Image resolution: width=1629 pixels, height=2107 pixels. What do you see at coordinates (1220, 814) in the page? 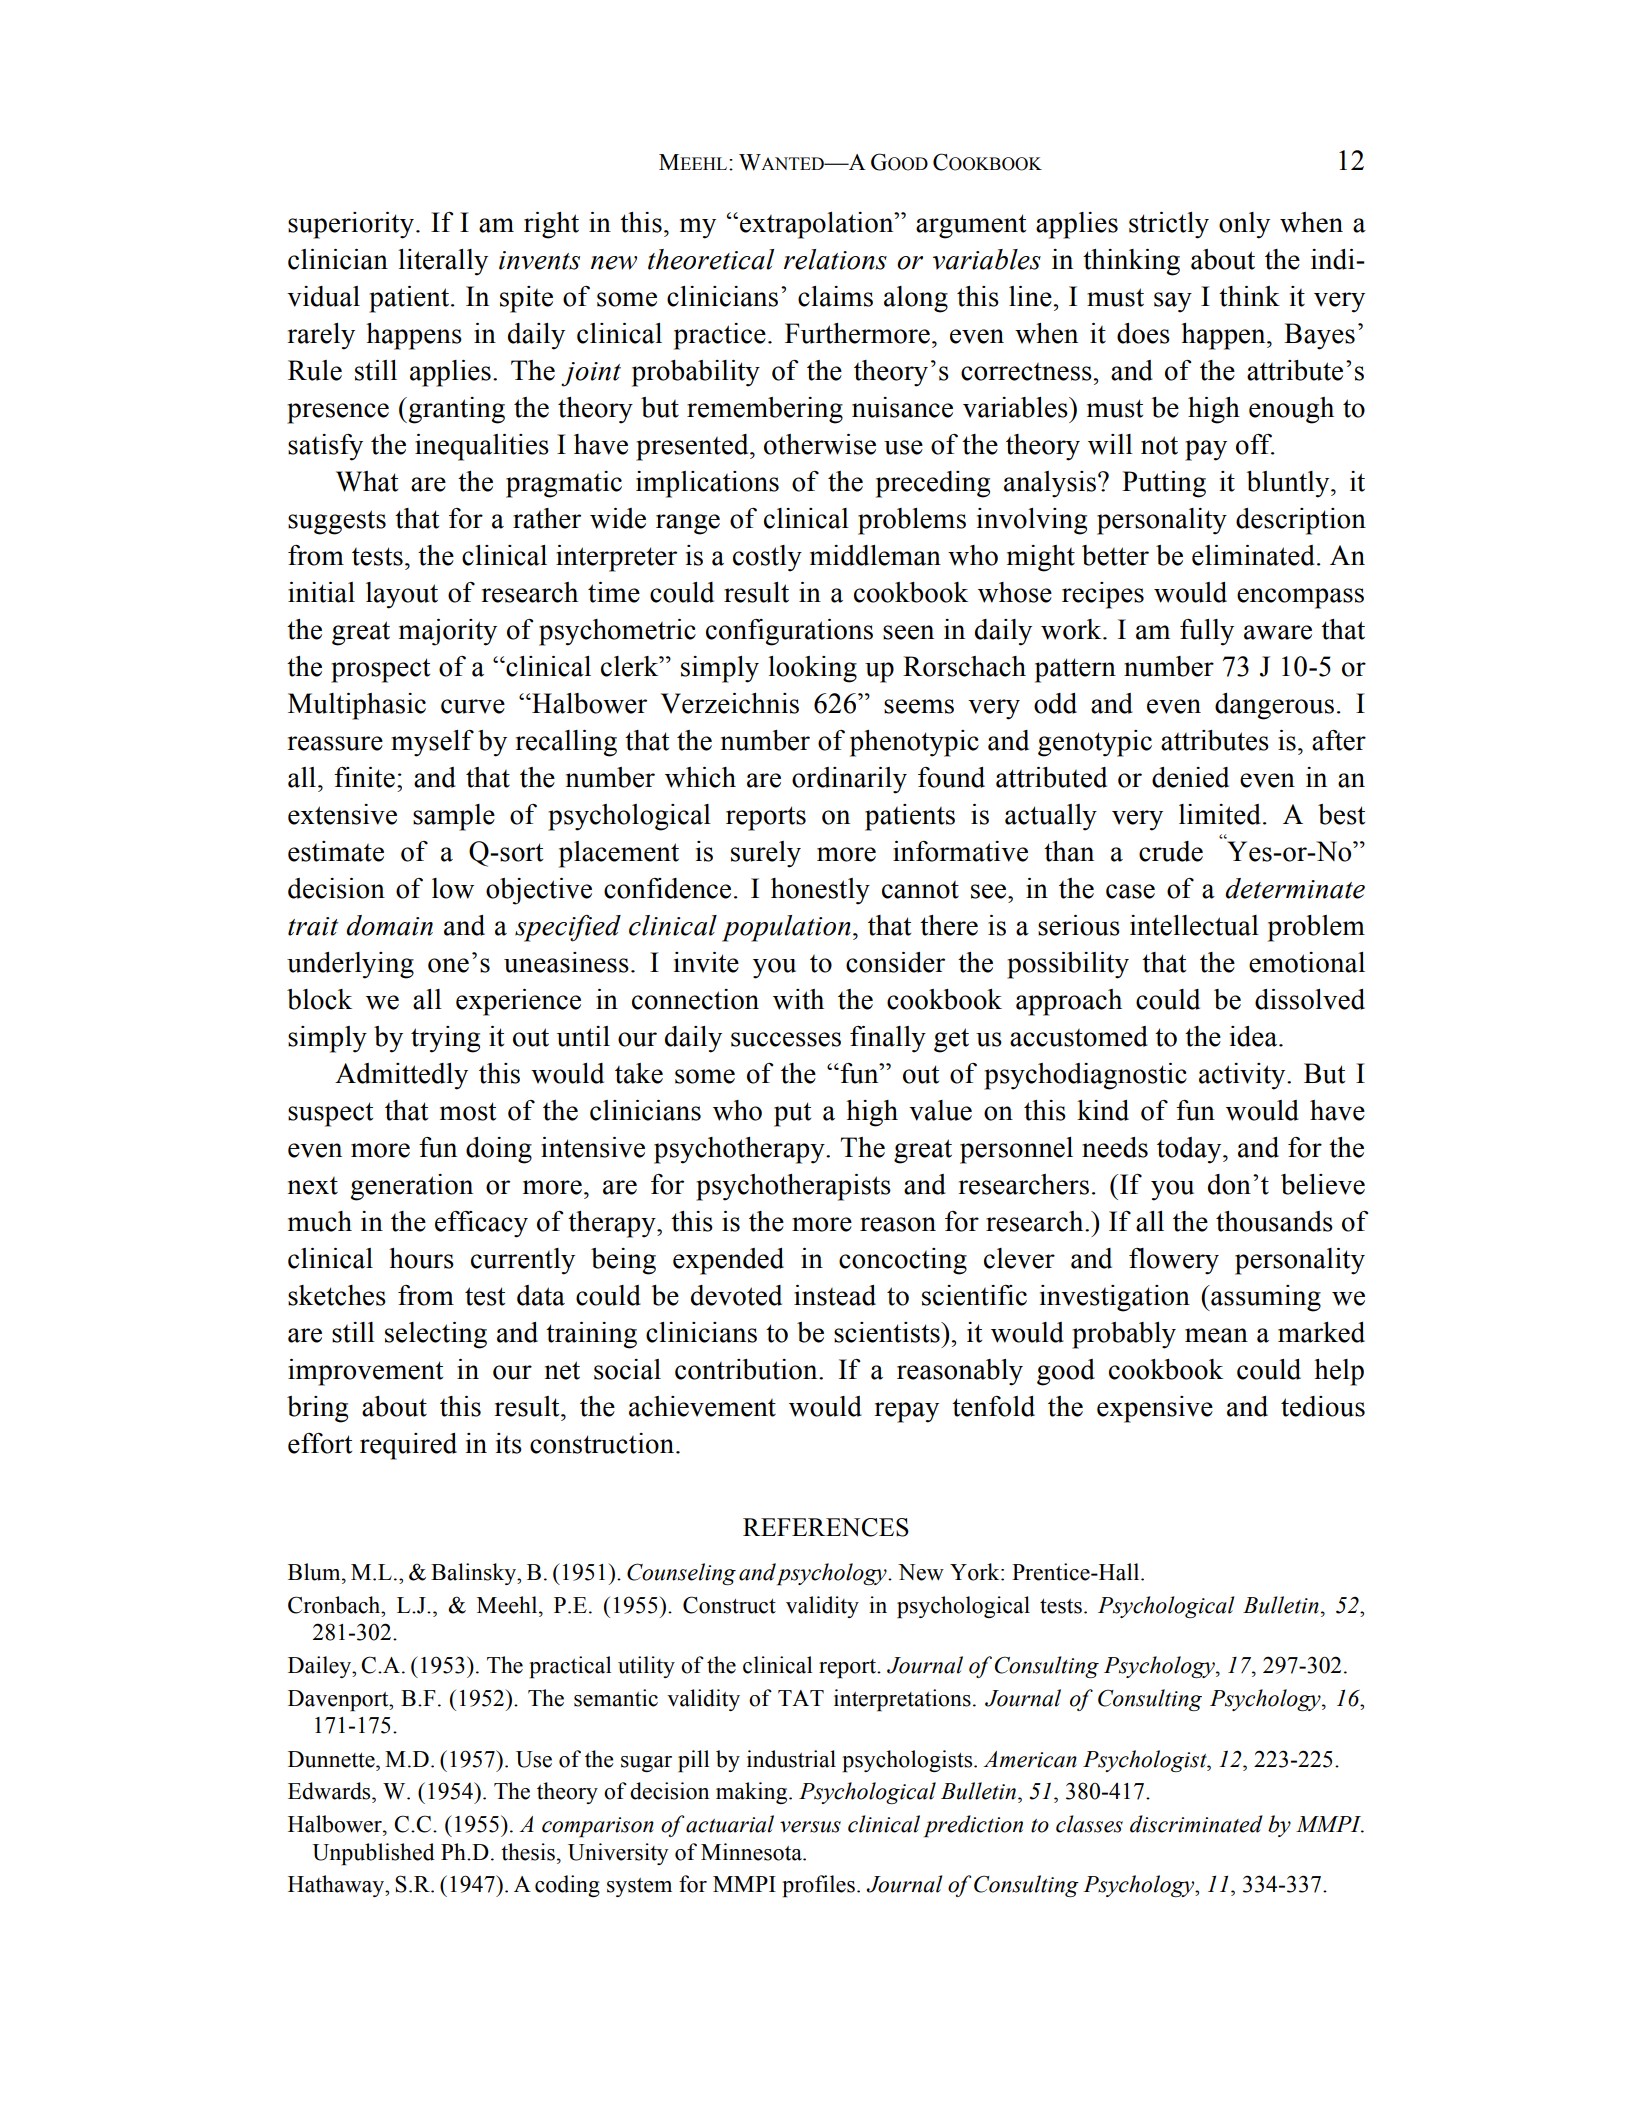
I see `limited` at bounding box center [1220, 814].
